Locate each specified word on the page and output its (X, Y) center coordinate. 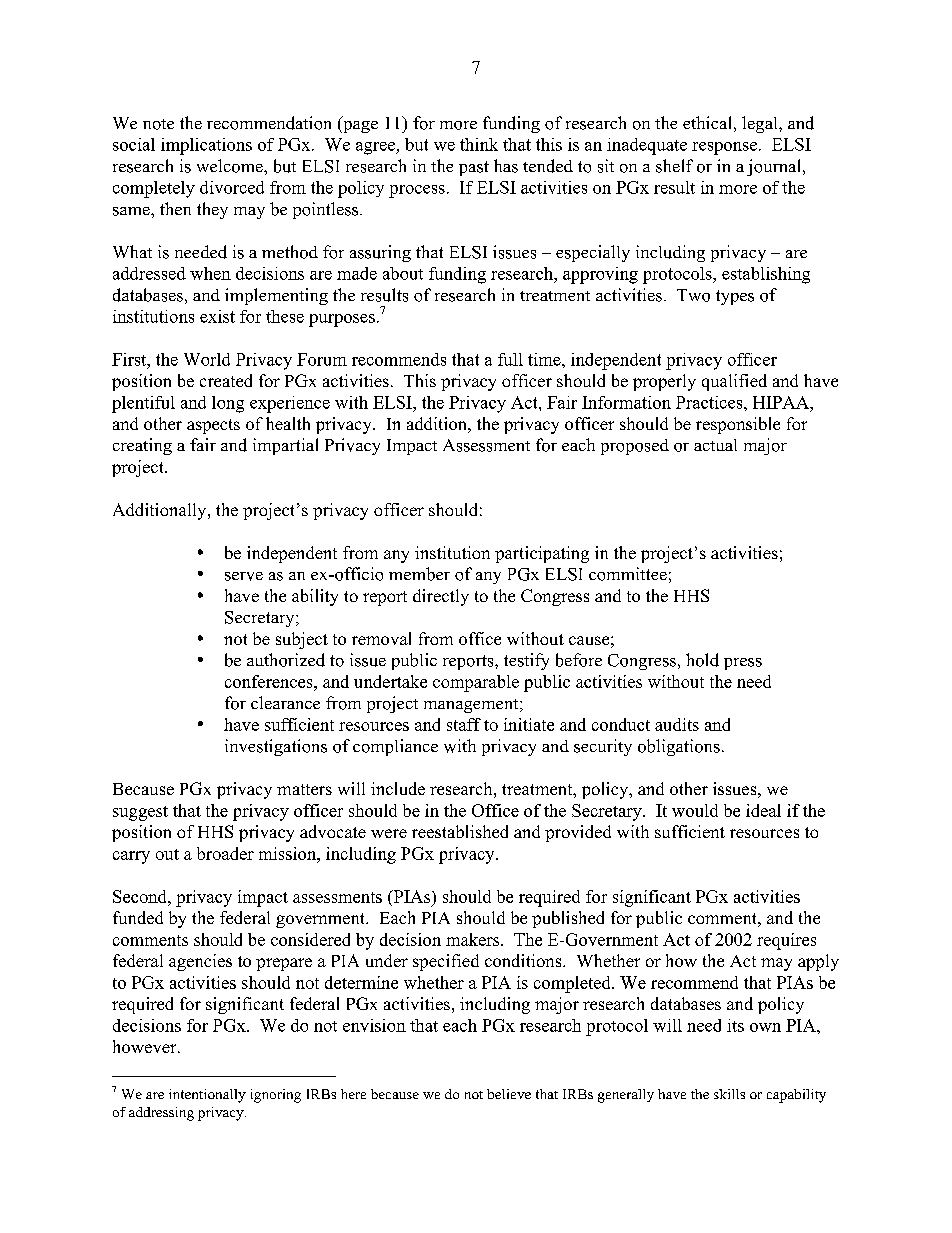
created (226, 380)
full (510, 359)
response (724, 148)
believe (509, 1094)
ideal (763, 810)
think (479, 144)
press (743, 664)
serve (244, 576)
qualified (734, 382)
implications (206, 146)
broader (225, 853)
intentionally (207, 1096)
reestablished (460, 831)
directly (441, 597)
